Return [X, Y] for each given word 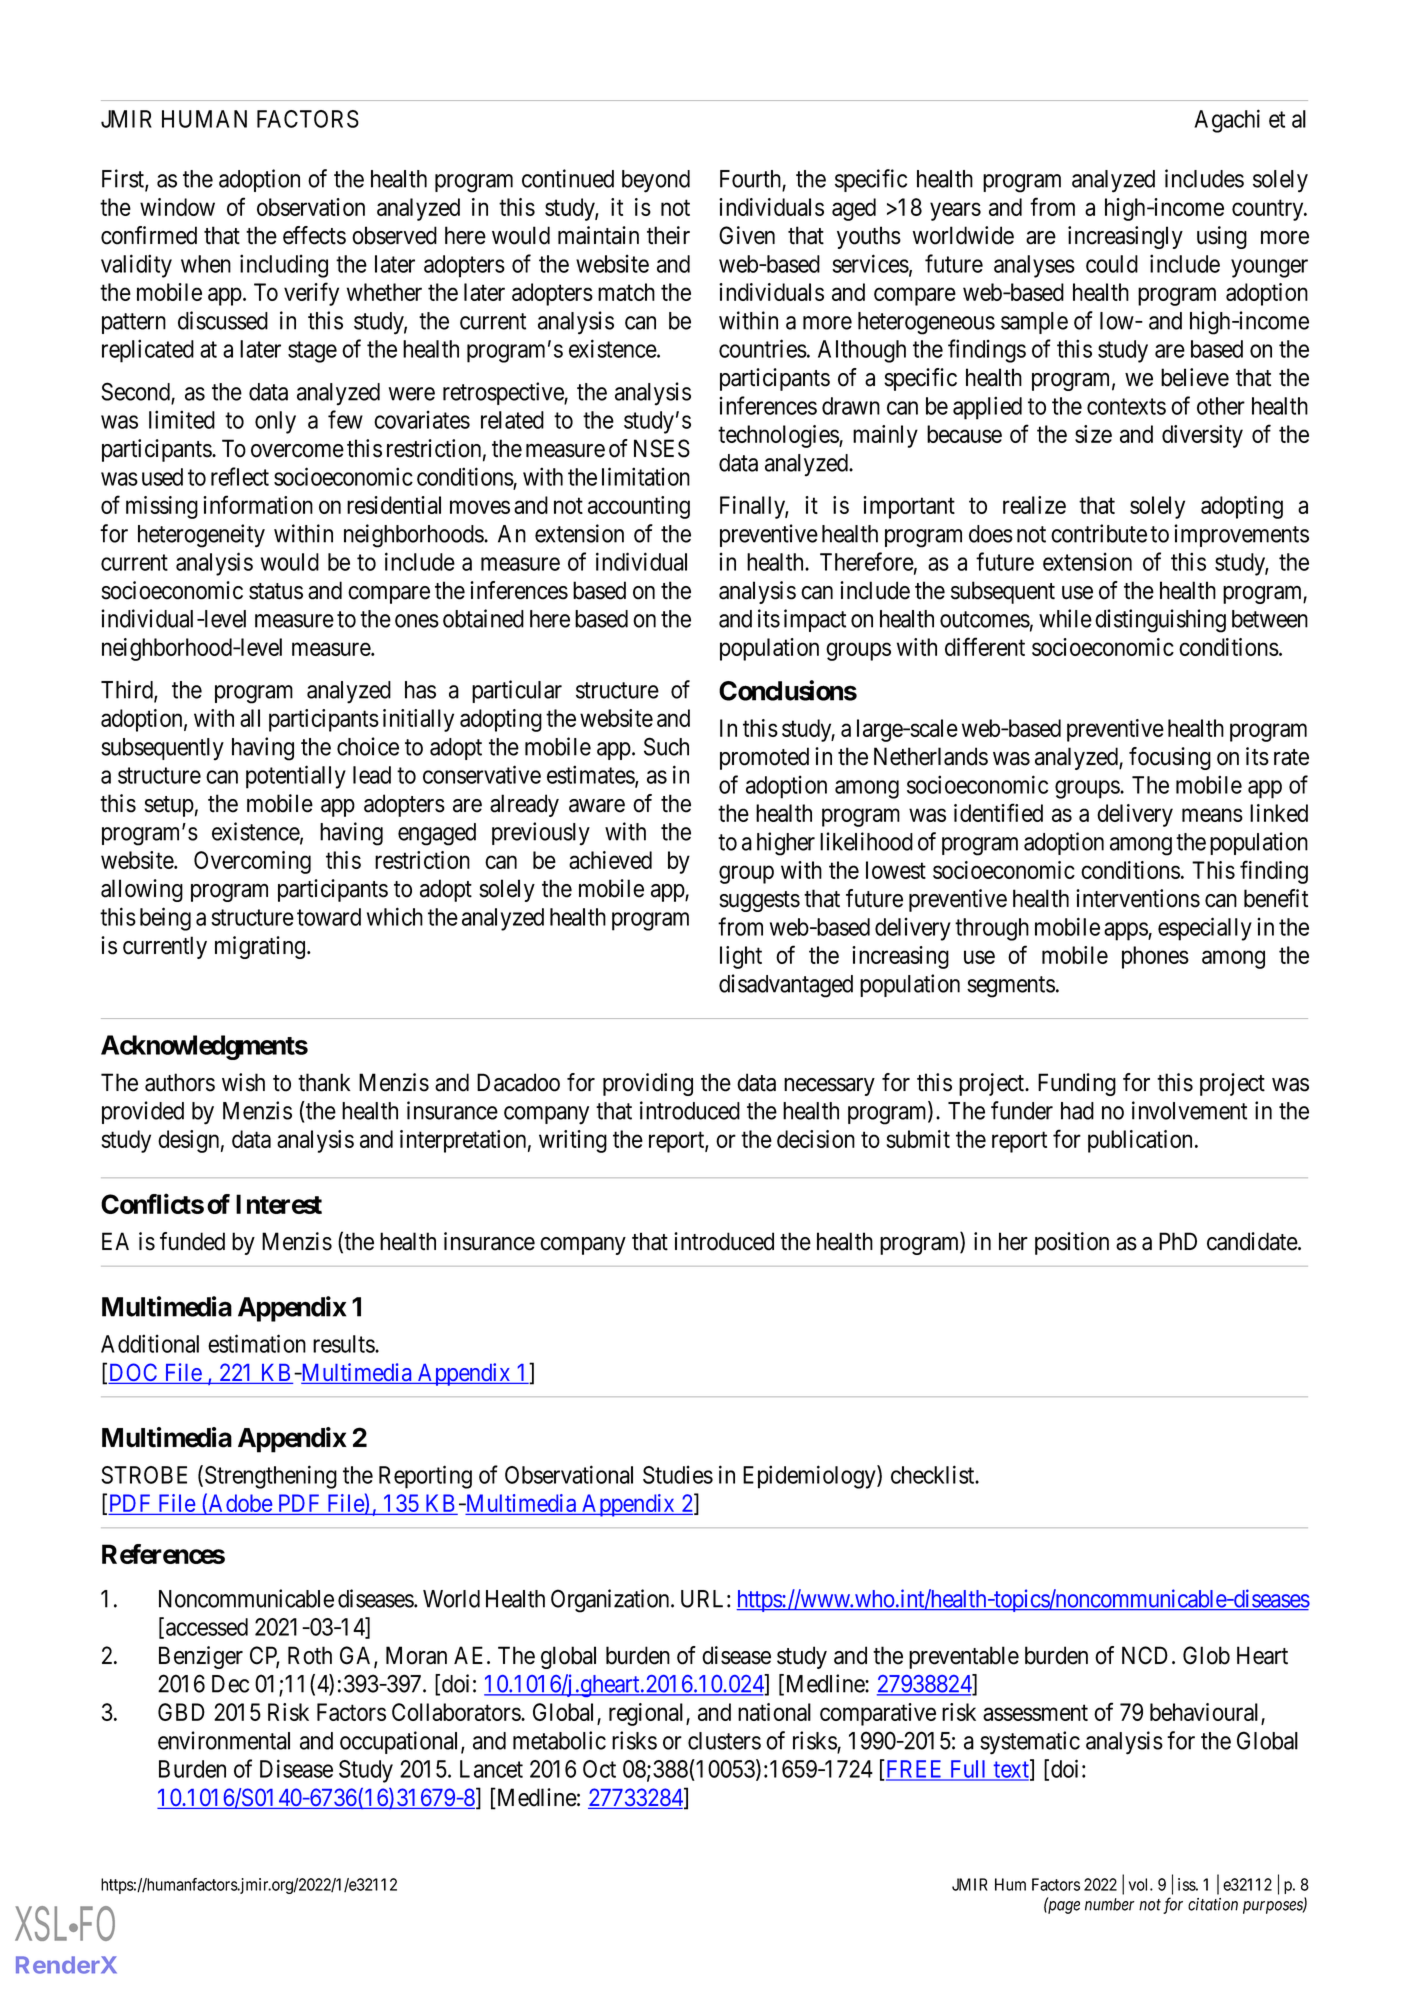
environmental [224, 1740]
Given [747, 235]
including [284, 266]
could [1112, 264]
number [1110, 1904]
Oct [599, 1769]
